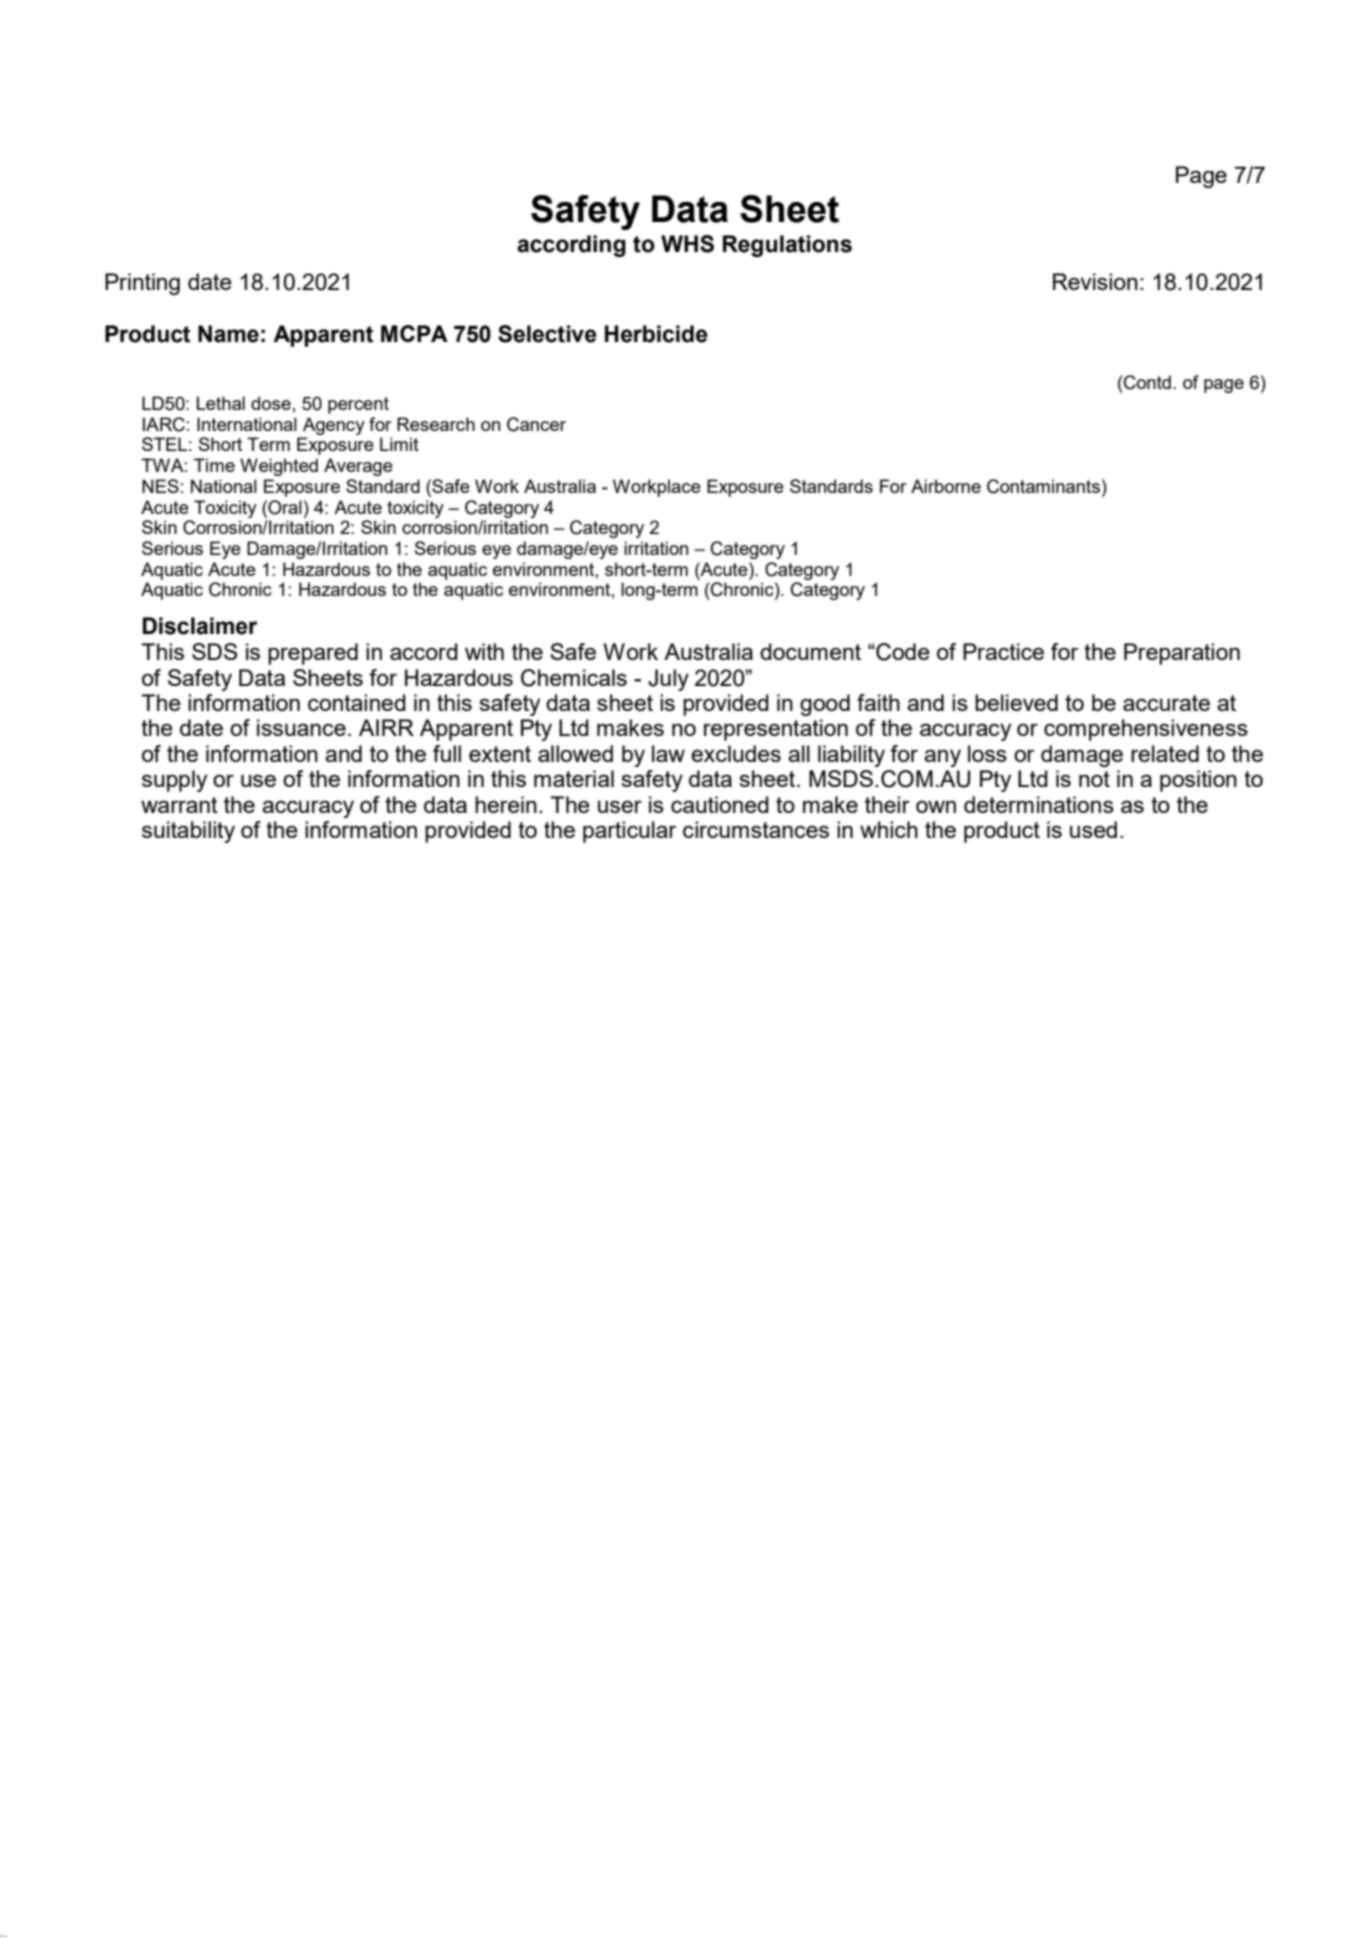 The width and height of the page is (1370, 1938). Describe the element at coordinates (1095, 281) in the page. I see `Revision` at that location.
